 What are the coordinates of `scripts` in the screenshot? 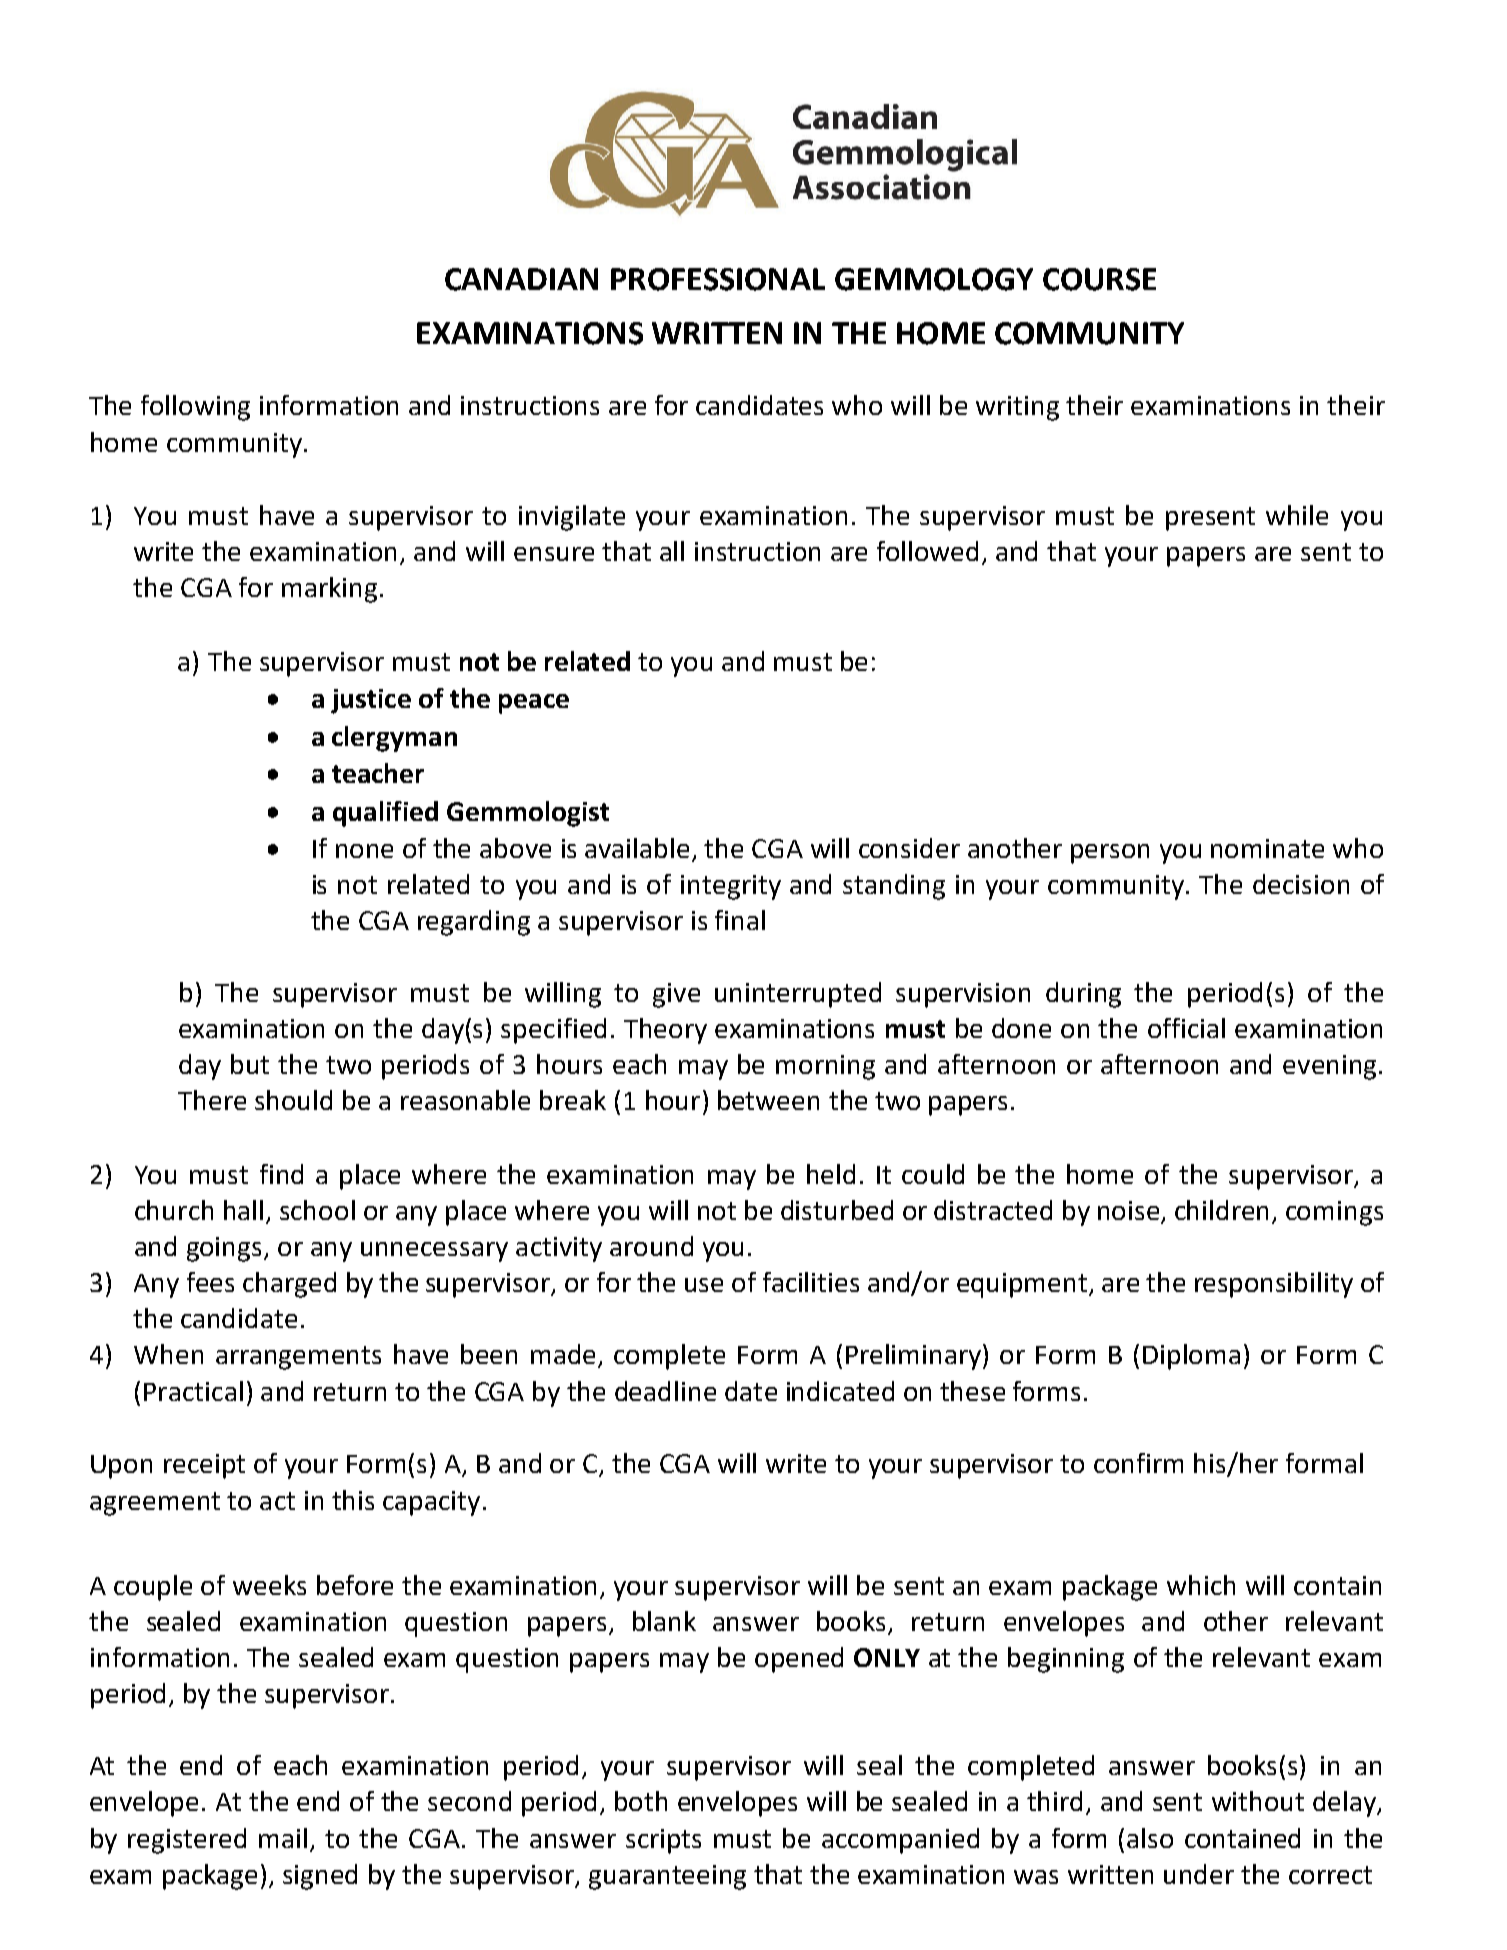 It's located at (663, 1841).
